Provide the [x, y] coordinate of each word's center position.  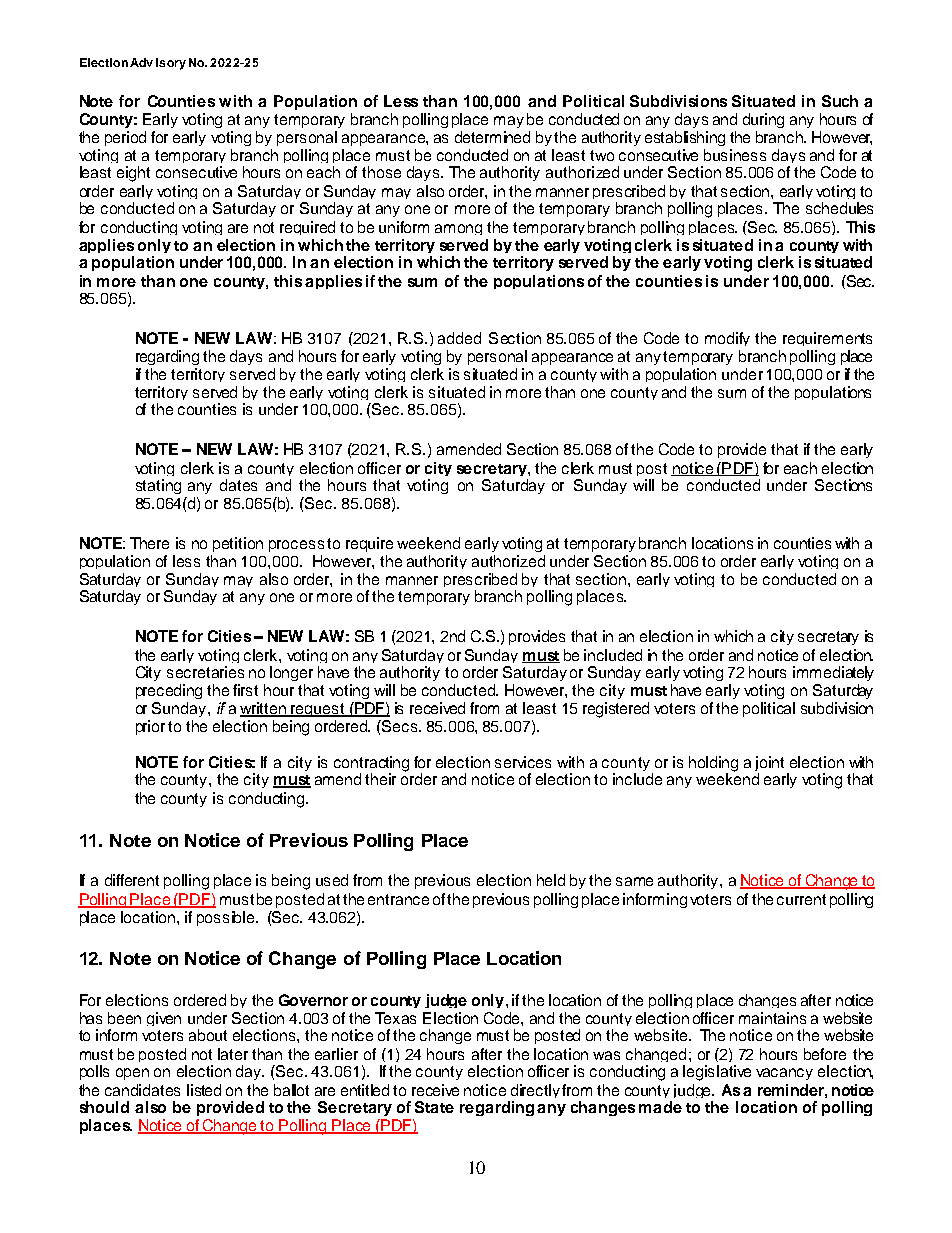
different [132, 880]
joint [771, 765]
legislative [717, 1073]
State [434, 1107]
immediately [833, 673]
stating [158, 486]
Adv [141, 62]
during [763, 120]
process [296, 546]
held [551, 880]
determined [492, 137]
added [459, 338]
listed [204, 1090]
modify [727, 339]
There [149, 543]
